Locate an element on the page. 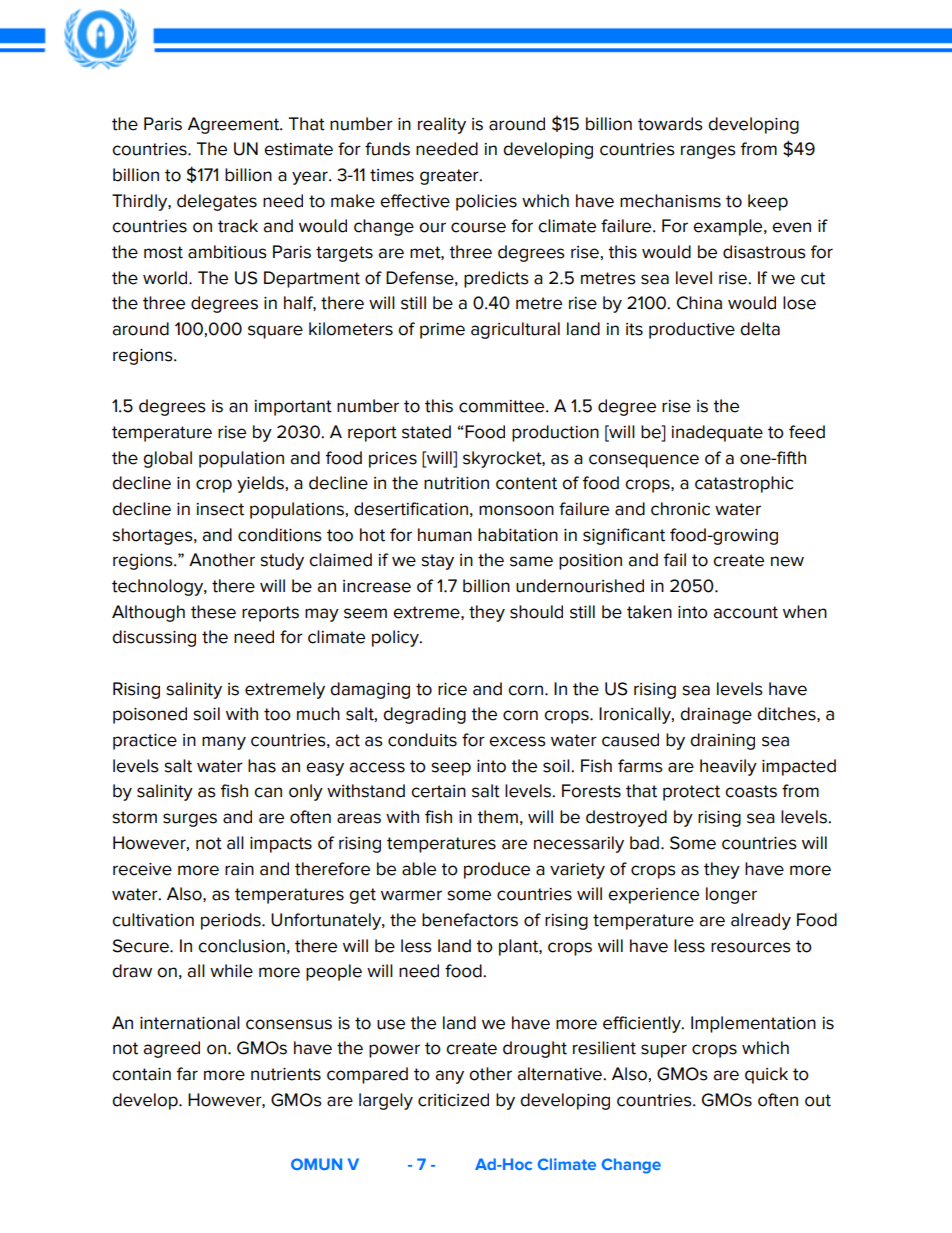 The height and width of the page is (1233, 952). seep is located at coordinates (451, 769).
